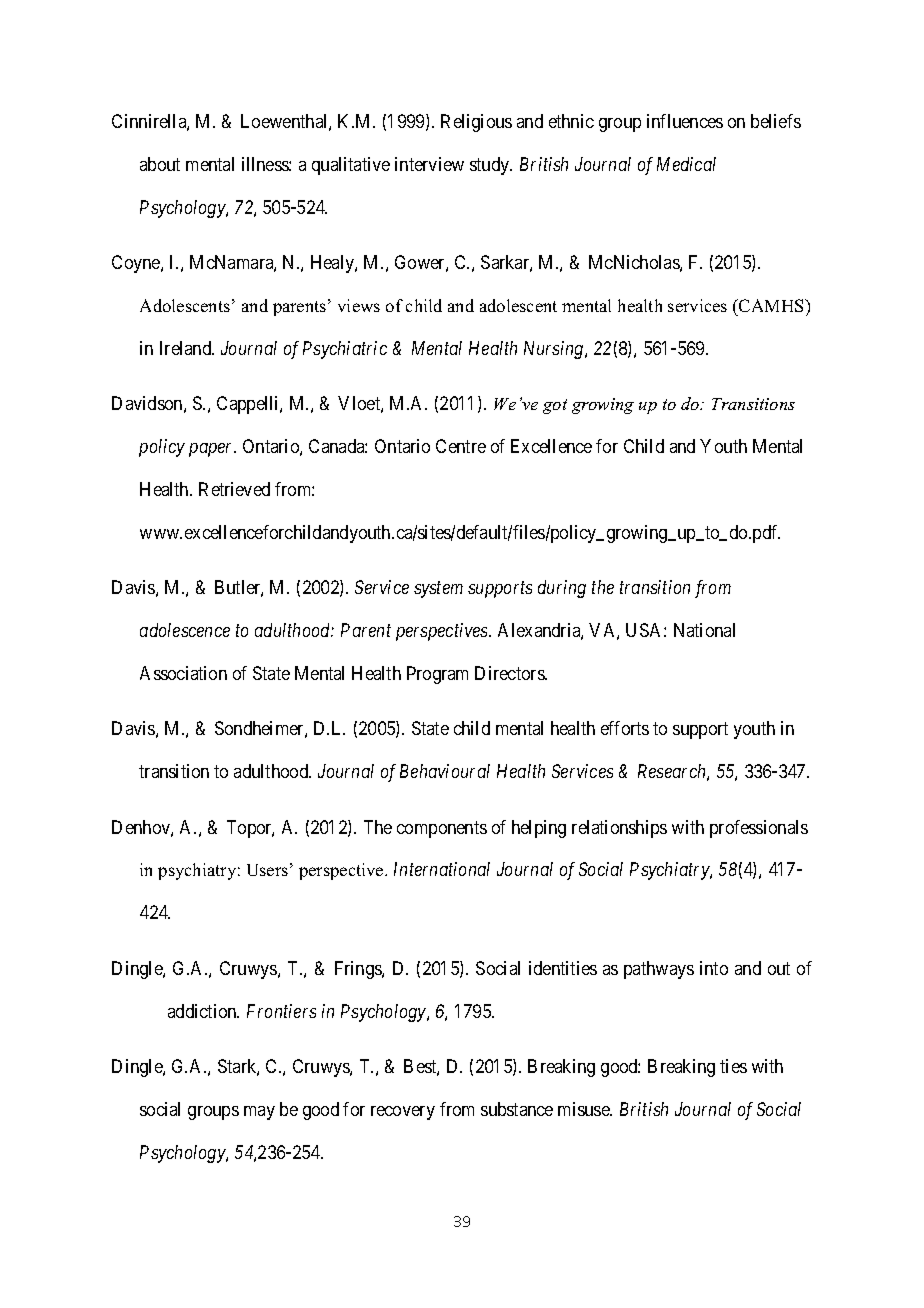  I want to click on Medical, so click(686, 164).
